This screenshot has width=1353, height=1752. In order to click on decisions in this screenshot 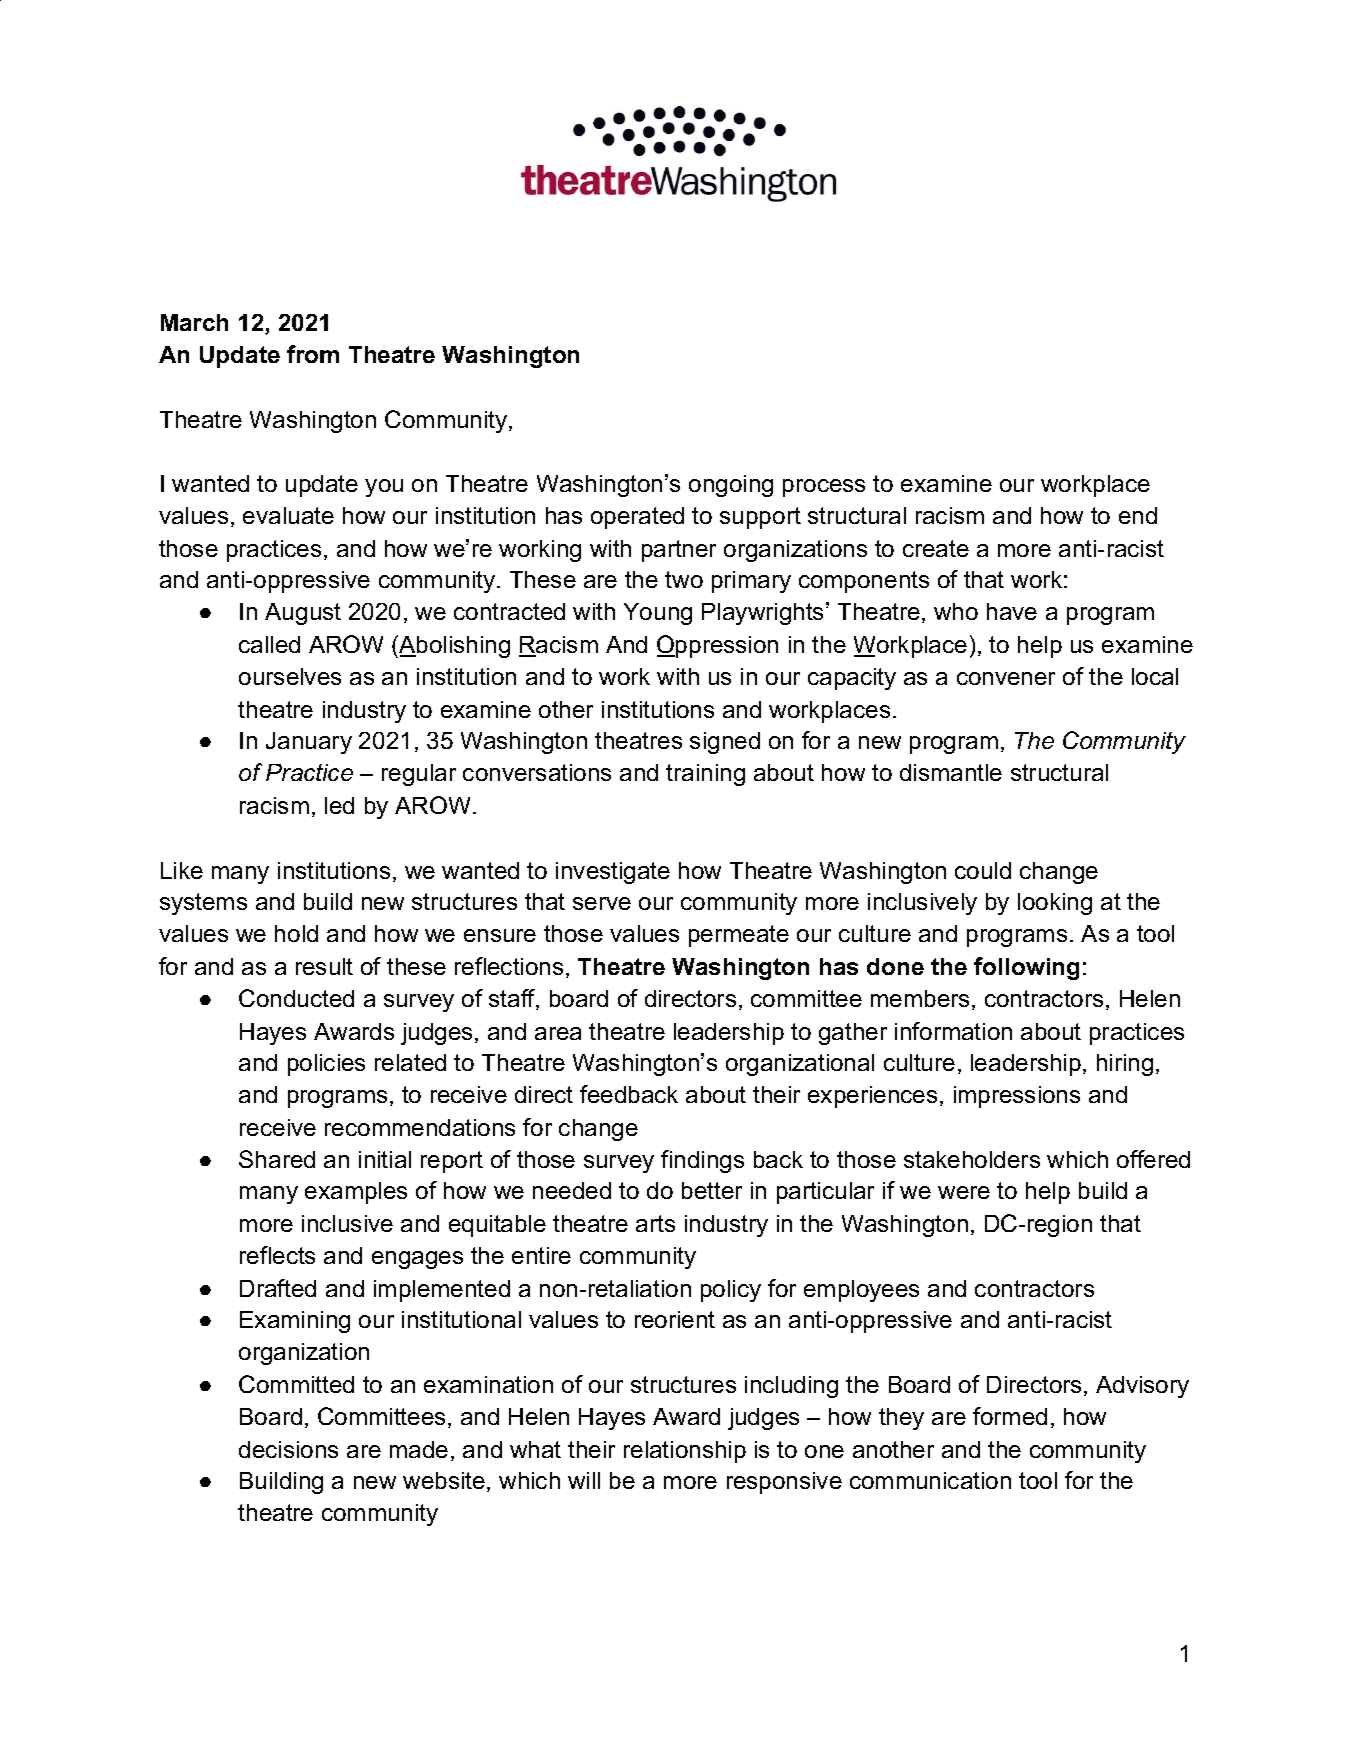, I will do `click(288, 1449)`.
